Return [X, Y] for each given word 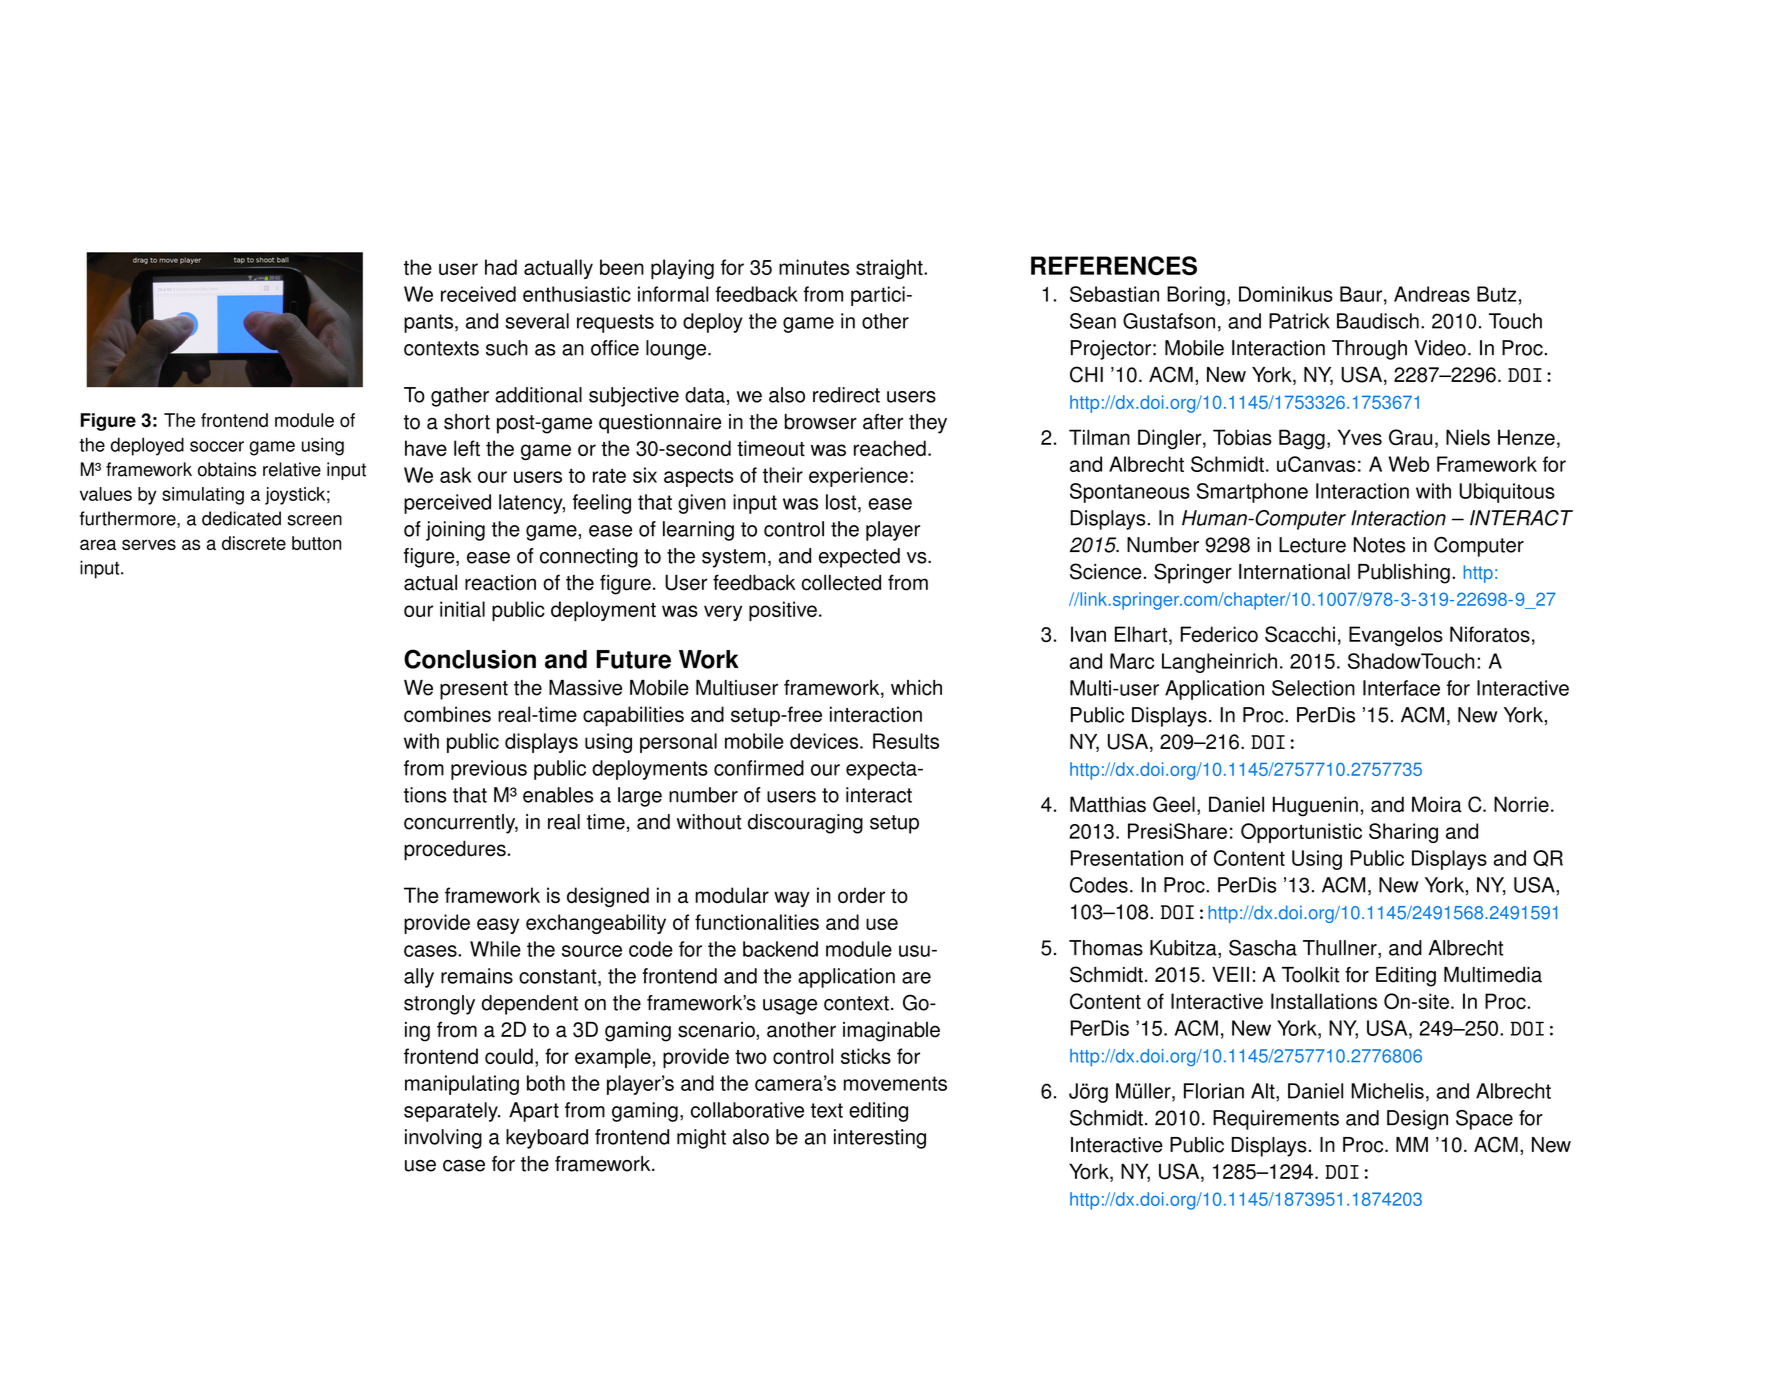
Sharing [1403, 833]
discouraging [805, 824]
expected [859, 558]
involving [443, 1139]
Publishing [1404, 574]
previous [489, 770]
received [478, 294]
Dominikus [1286, 294]
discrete [254, 543]
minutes [814, 267]
